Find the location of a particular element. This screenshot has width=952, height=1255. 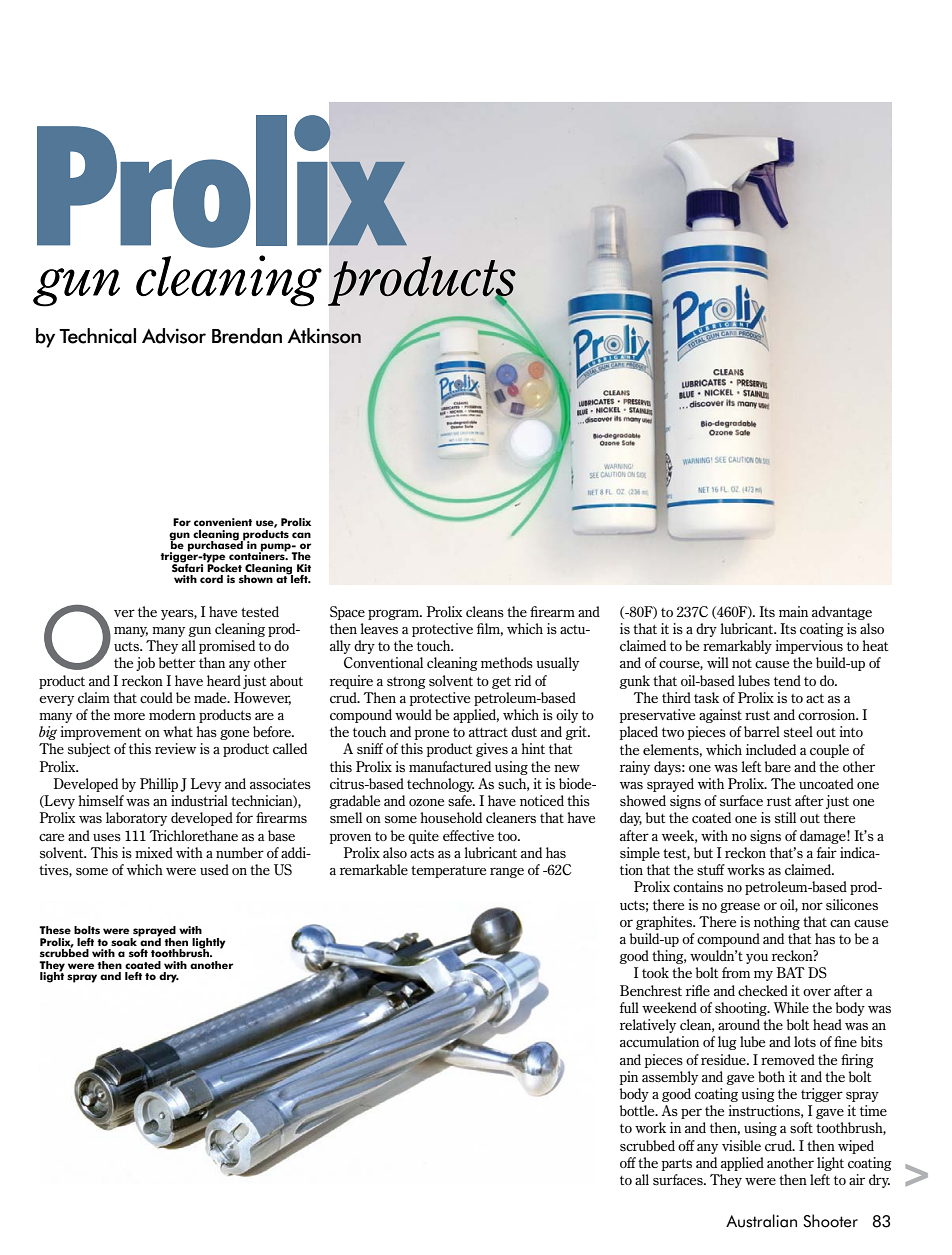

methods is located at coordinates (507, 662).
